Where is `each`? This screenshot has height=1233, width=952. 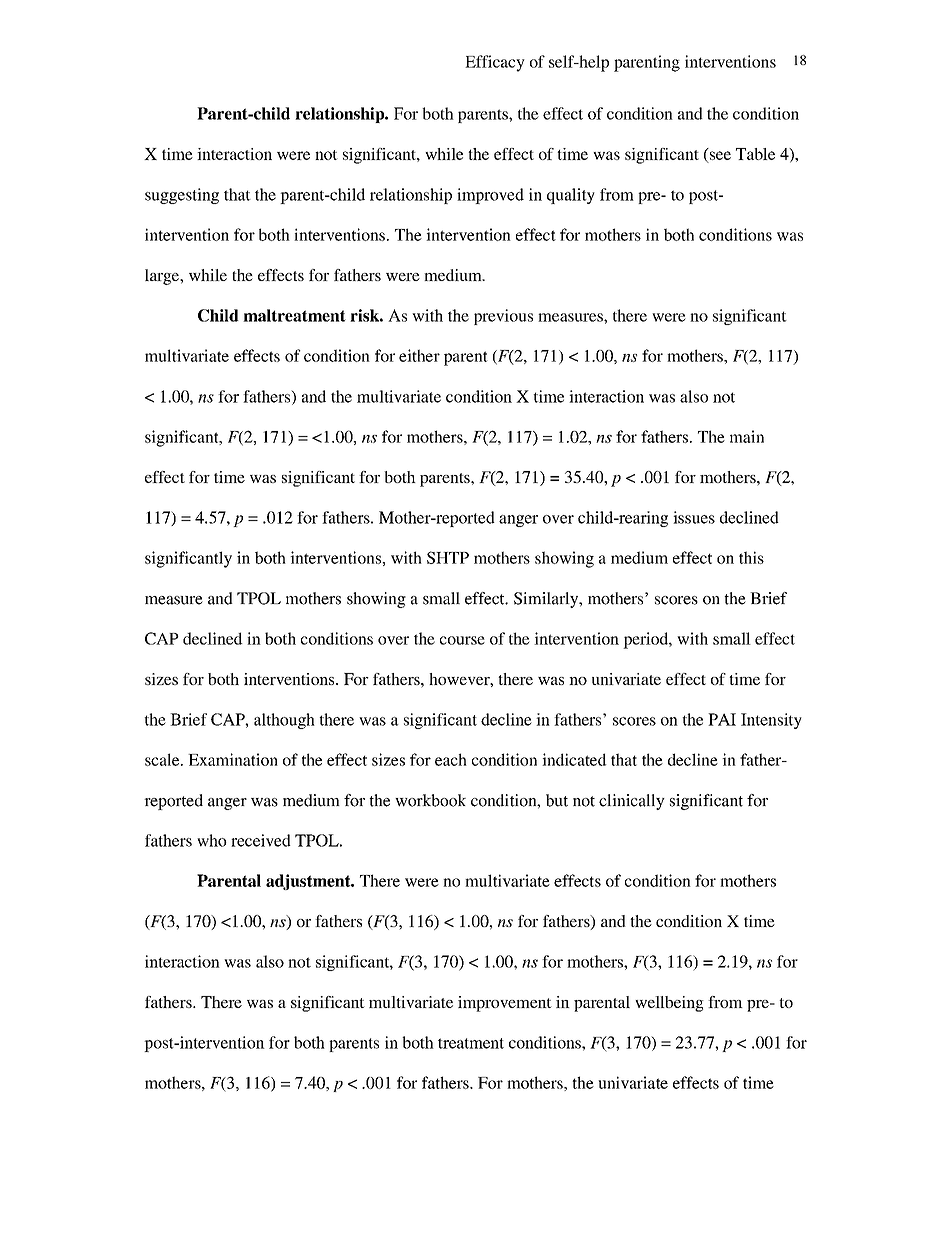 each is located at coordinates (451, 759).
